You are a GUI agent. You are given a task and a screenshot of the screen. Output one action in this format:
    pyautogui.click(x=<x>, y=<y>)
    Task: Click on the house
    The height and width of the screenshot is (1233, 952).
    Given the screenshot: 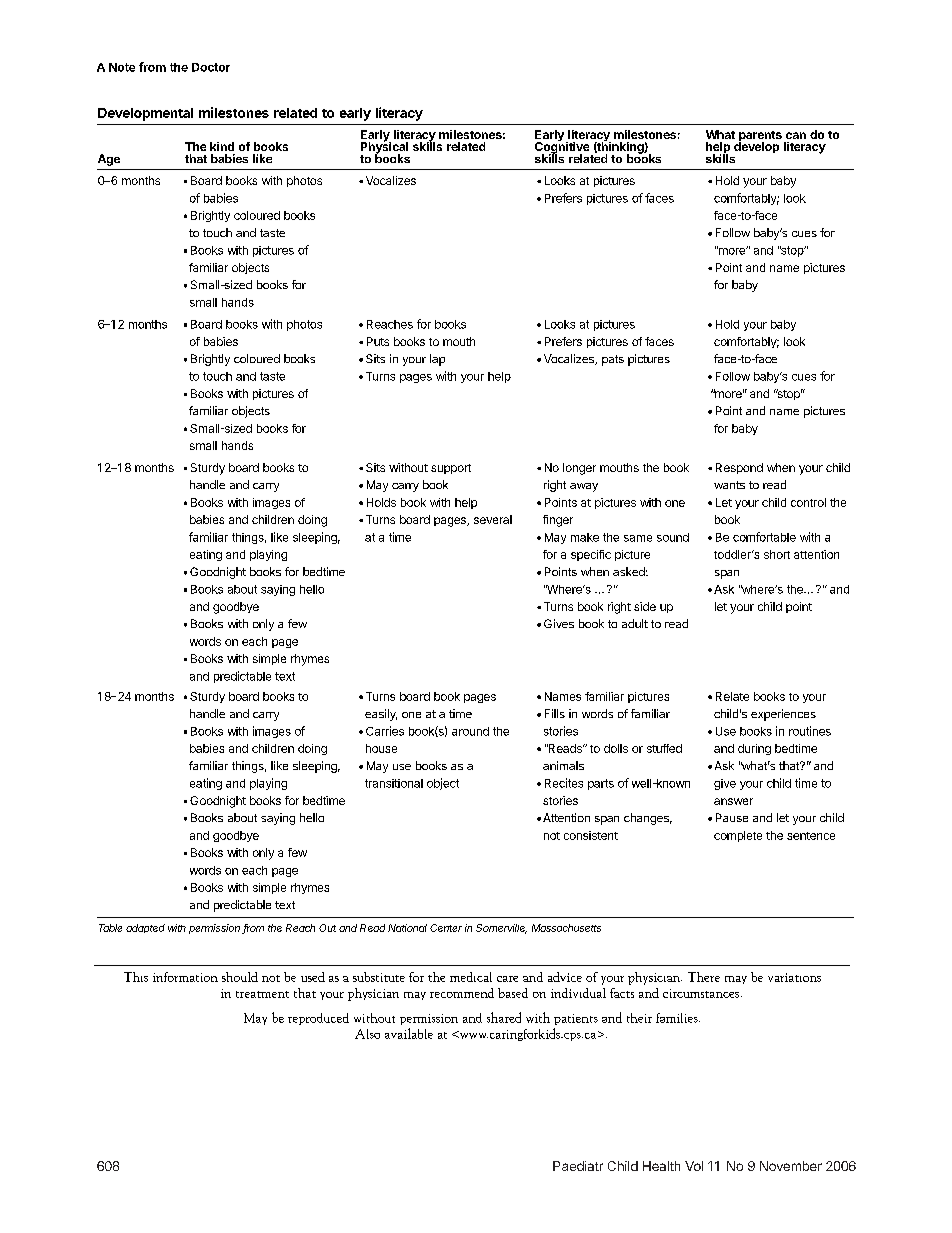 What is the action you would take?
    pyautogui.click(x=381, y=748)
